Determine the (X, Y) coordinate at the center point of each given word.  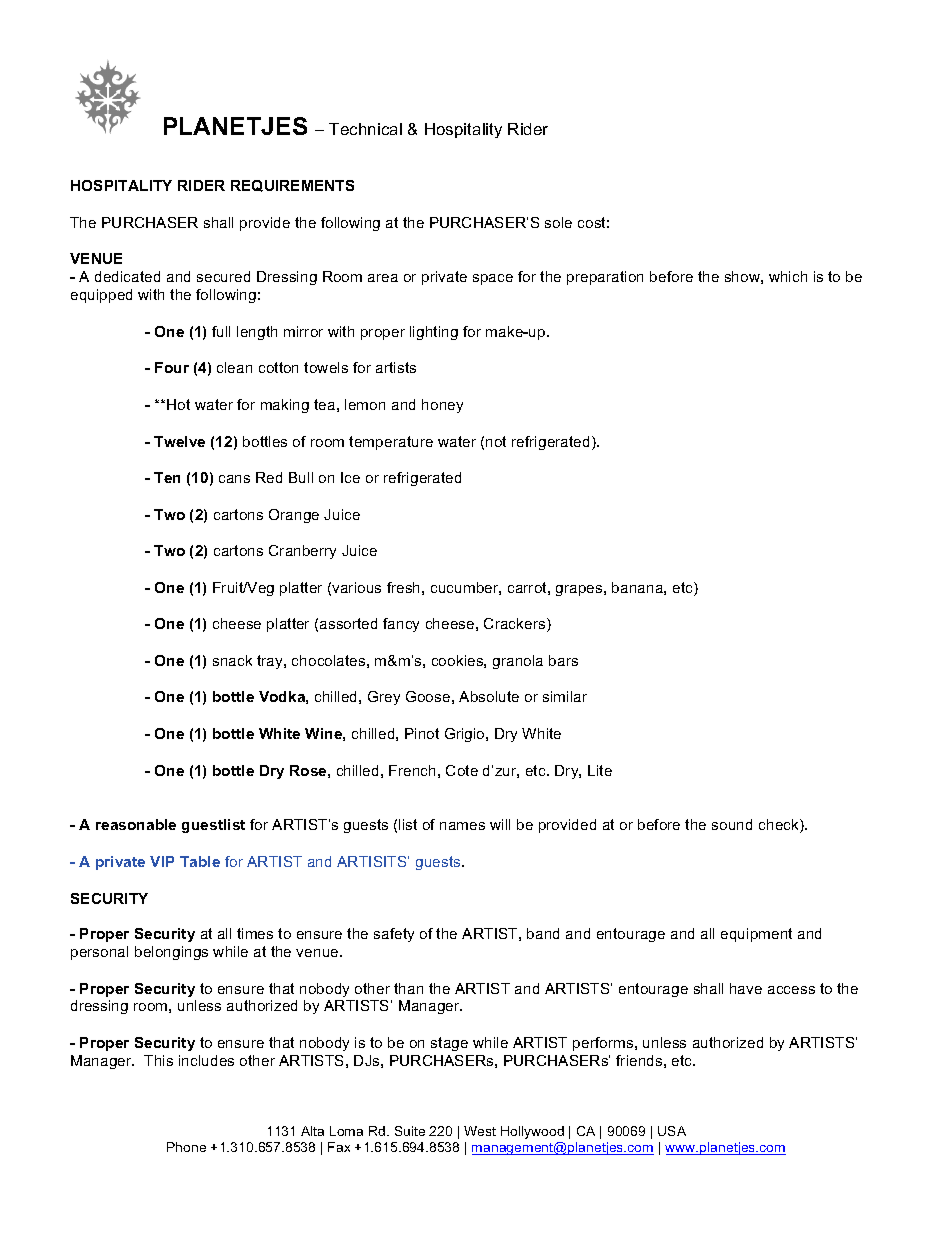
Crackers (516, 625)
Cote (462, 770)
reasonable (136, 824)
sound (732, 824)
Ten (167, 477)
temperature (391, 443)
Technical (365, 129)
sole (558, 222)
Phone (186, 1147)
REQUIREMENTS (292, 186)
